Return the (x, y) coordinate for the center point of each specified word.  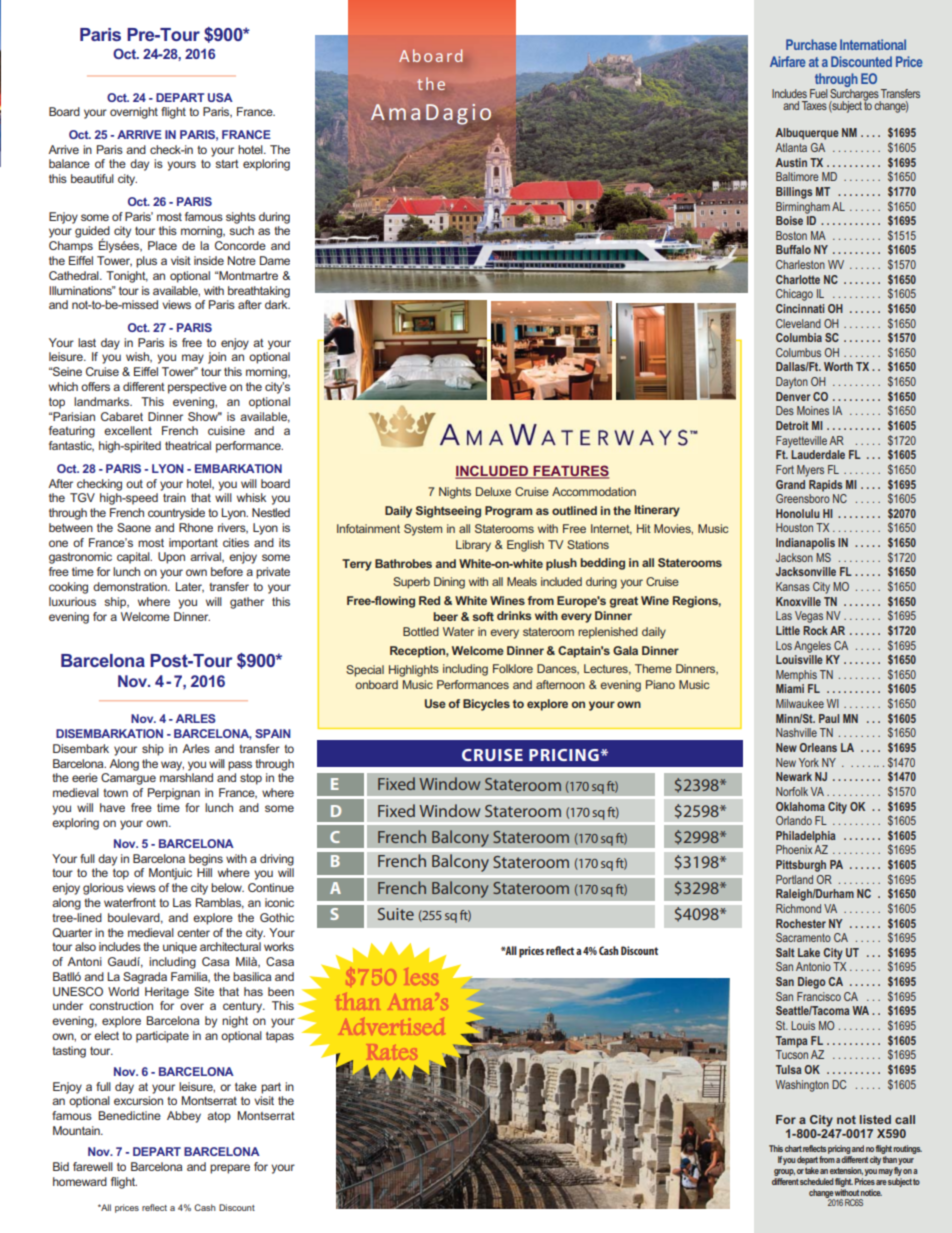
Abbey (184, 1117)
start (227, 164)
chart (793, 1148)
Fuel (819, 93)
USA (220, 97)
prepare (230, 1169)
